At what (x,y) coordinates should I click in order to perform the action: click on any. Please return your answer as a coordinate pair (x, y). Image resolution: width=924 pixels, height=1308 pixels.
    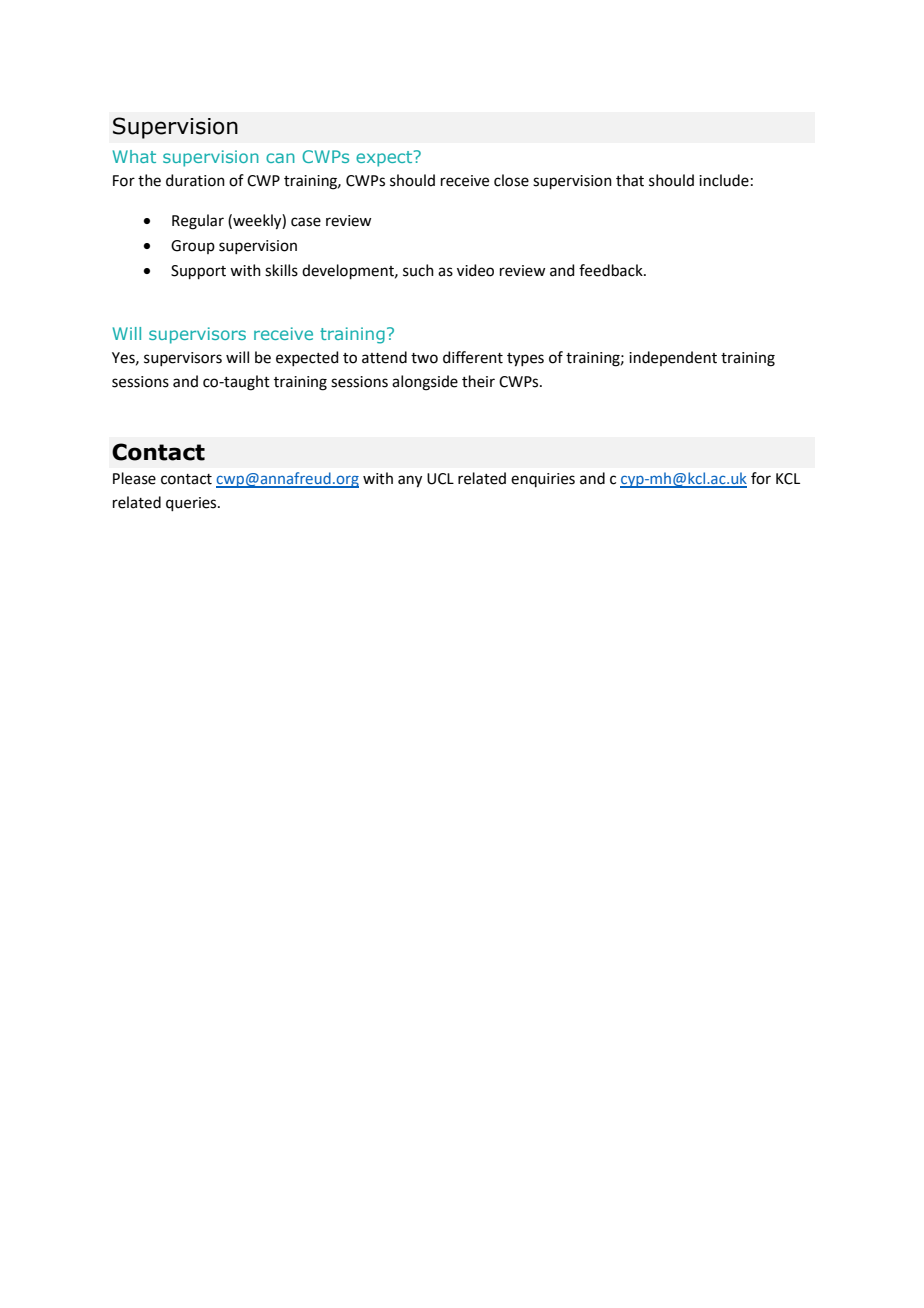
    Looking at the image, I should click on (410, 481).
